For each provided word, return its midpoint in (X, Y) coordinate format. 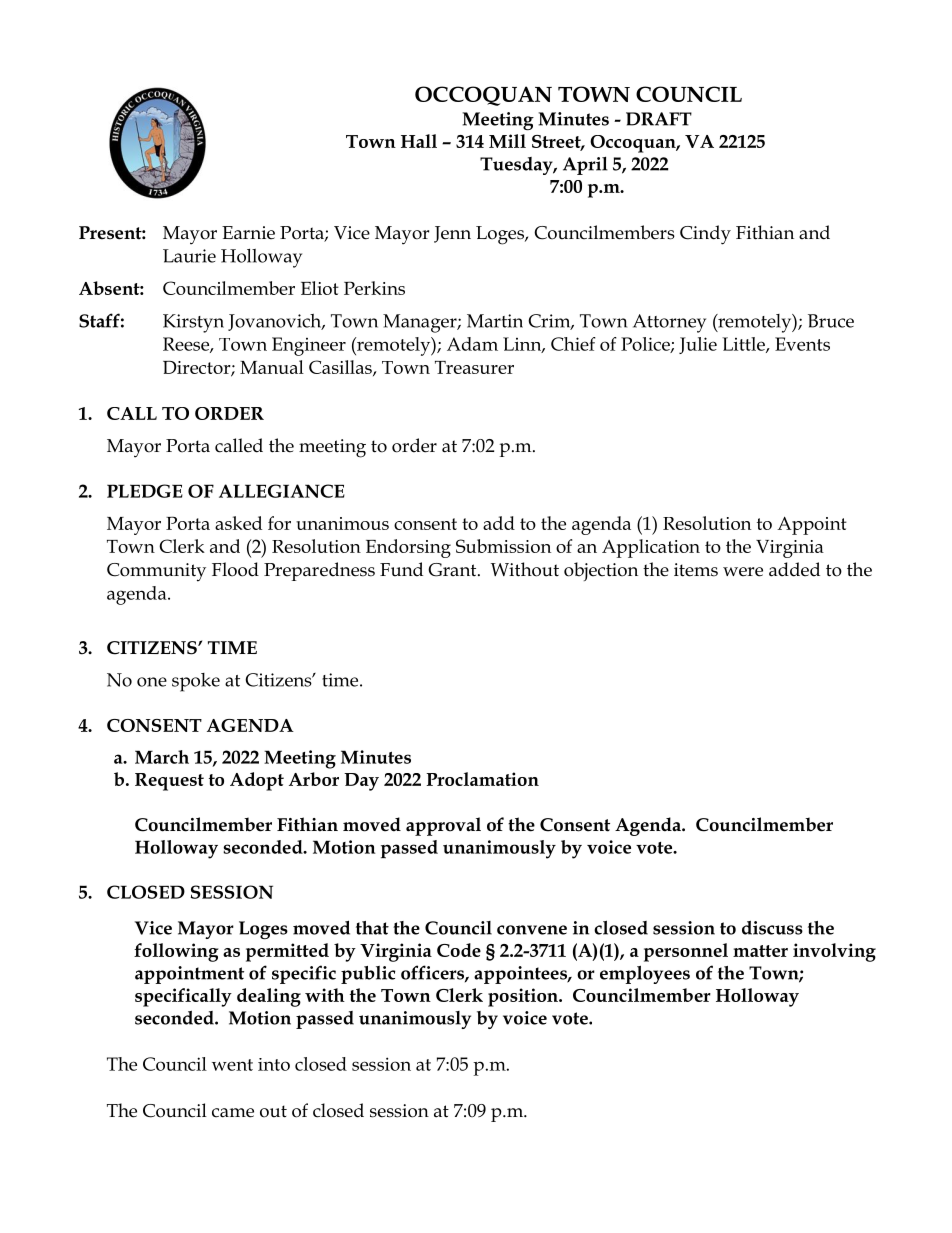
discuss (772, 928)
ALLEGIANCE (282, 491)
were (743, 572)
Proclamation (482, 779)
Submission (503, 546)
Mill (507, 141)
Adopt (257, 781)
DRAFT (659, 119)
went (232, 1065)
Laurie (189, 256)
